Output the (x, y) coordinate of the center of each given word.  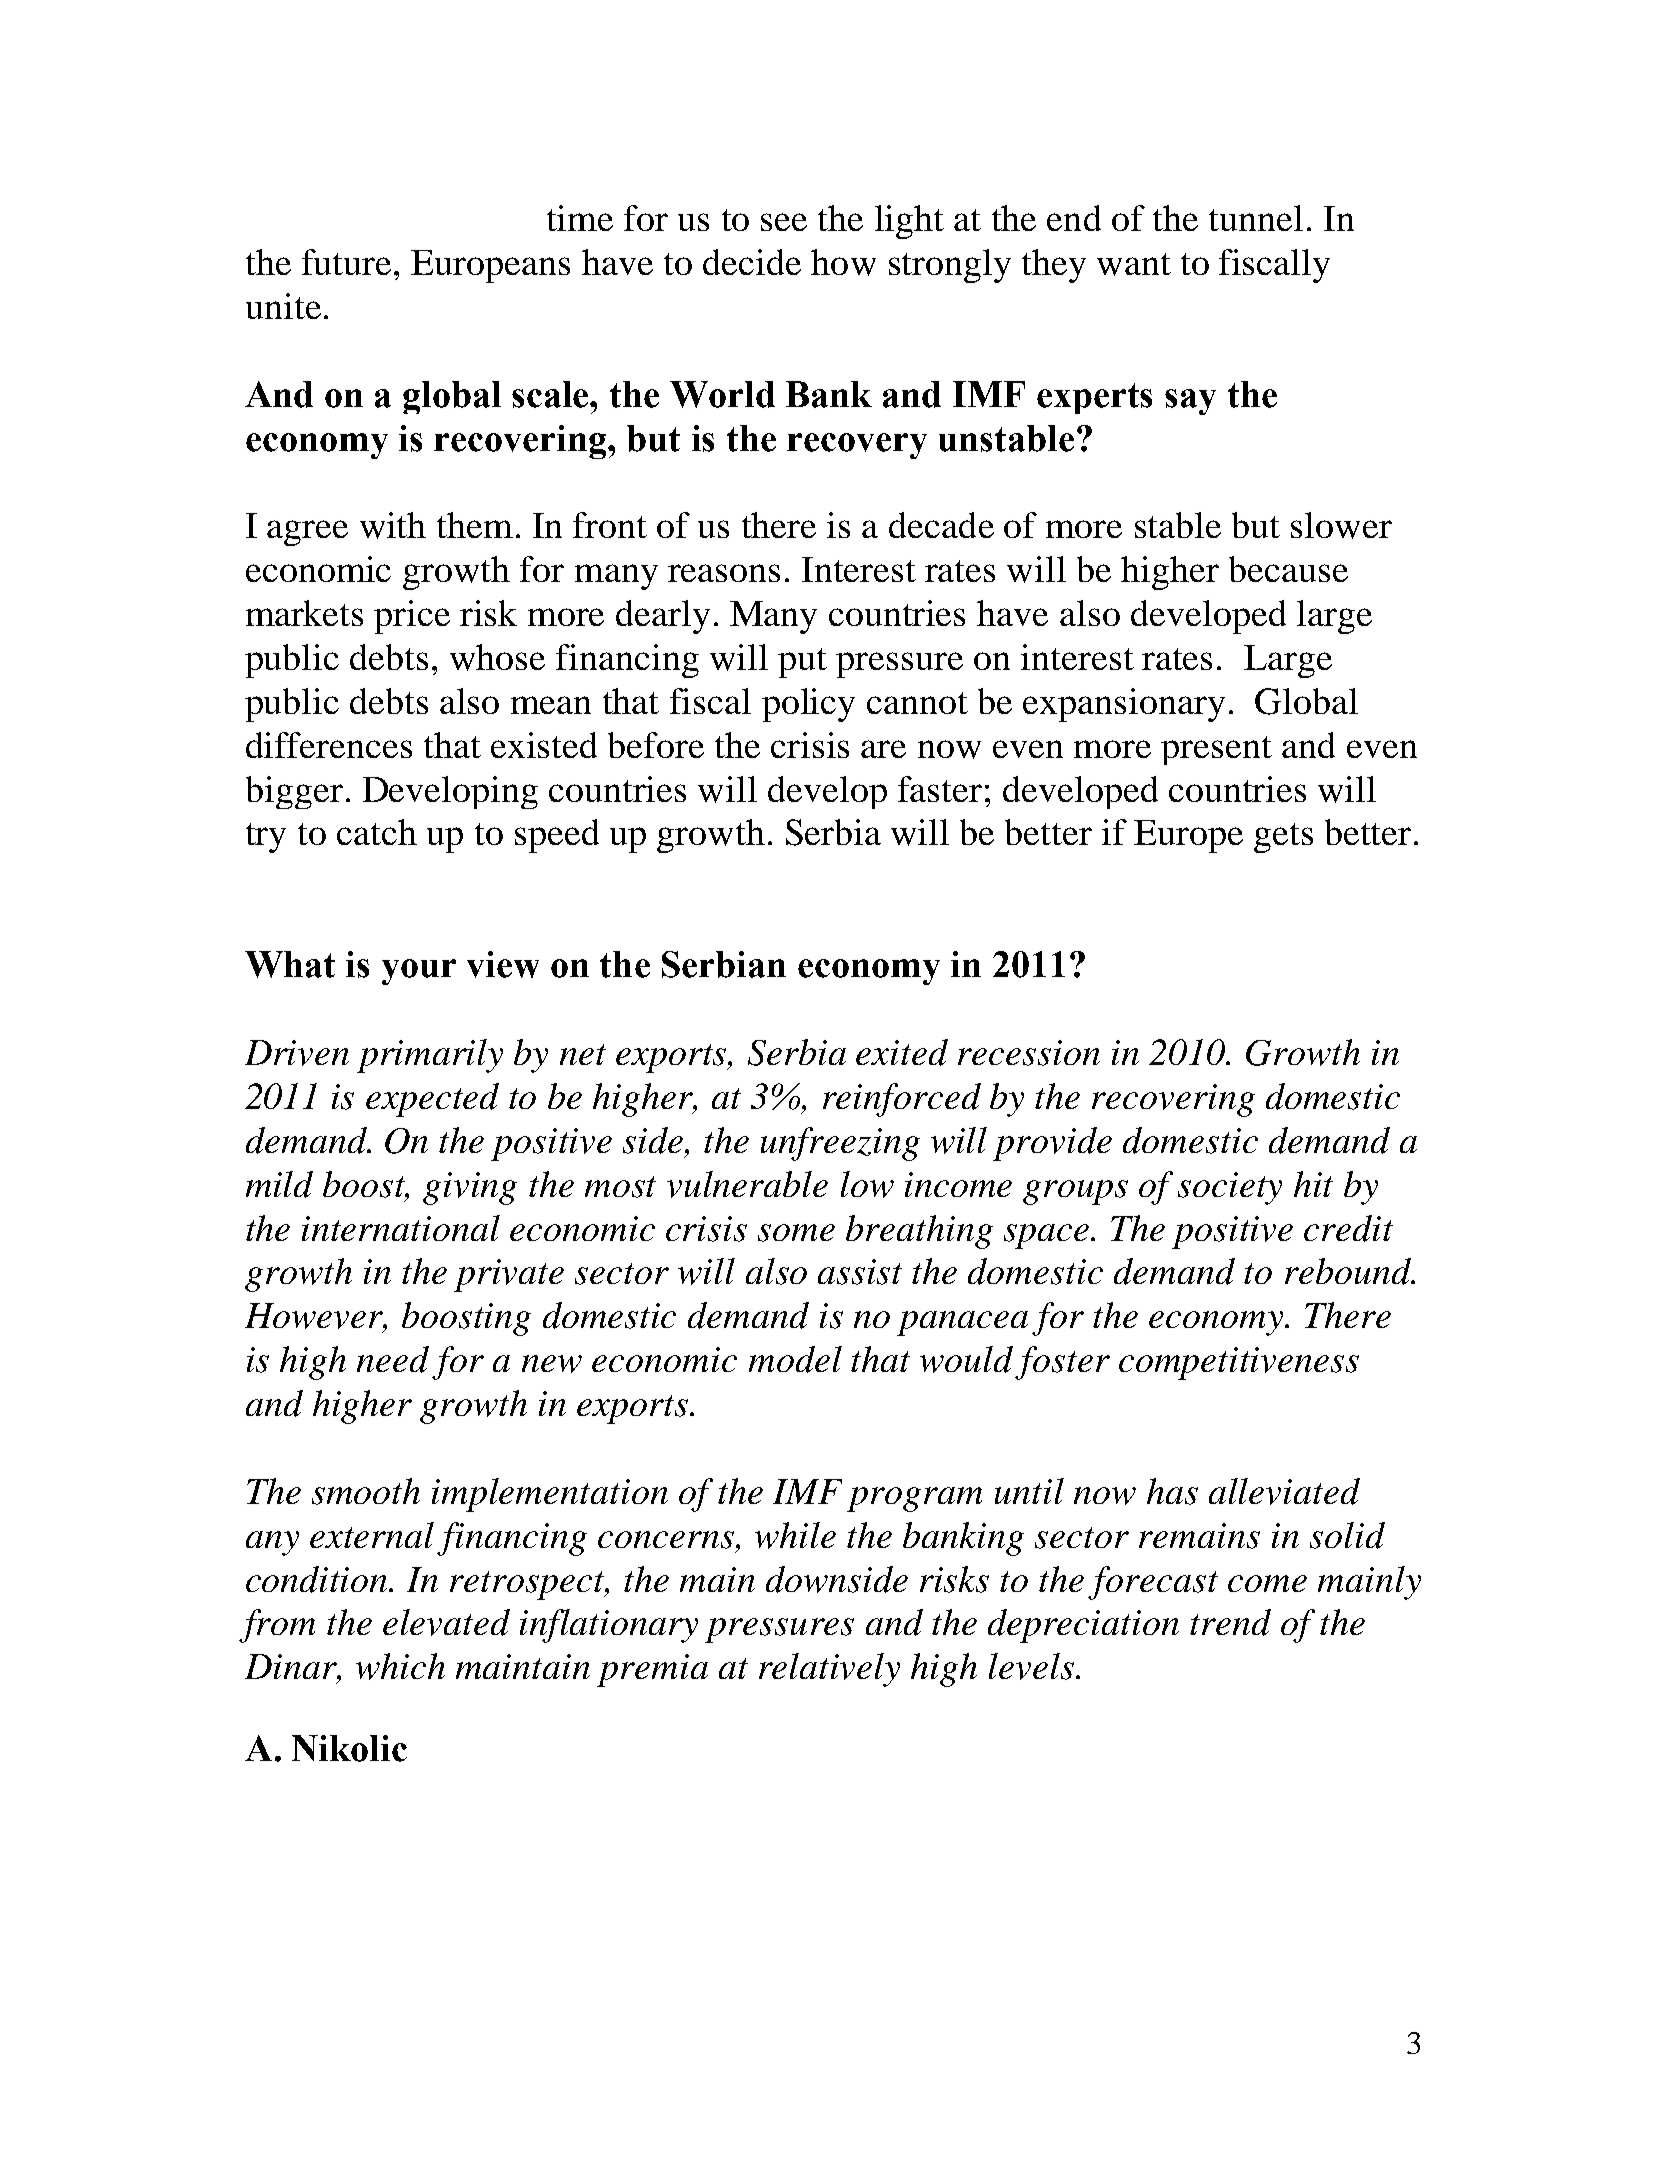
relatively (829, 1670)
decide (752, 262)
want (1134, 264)
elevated (446, 1622)
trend (1230, 1622)
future (346, 262)
